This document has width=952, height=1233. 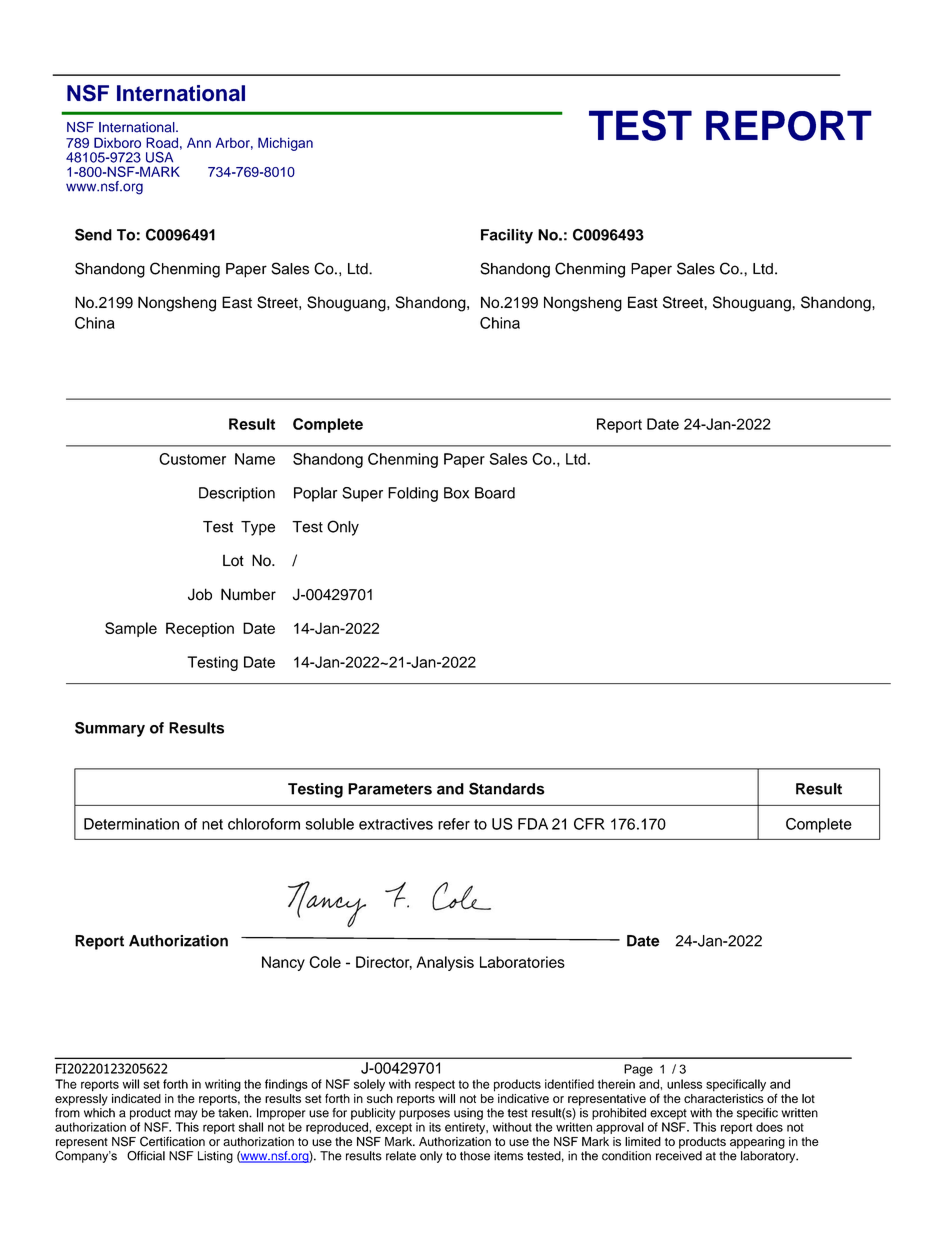 What do you see at coordinates (159, 157) in the document?
I see `USA` at bounding box center [159, 157].
